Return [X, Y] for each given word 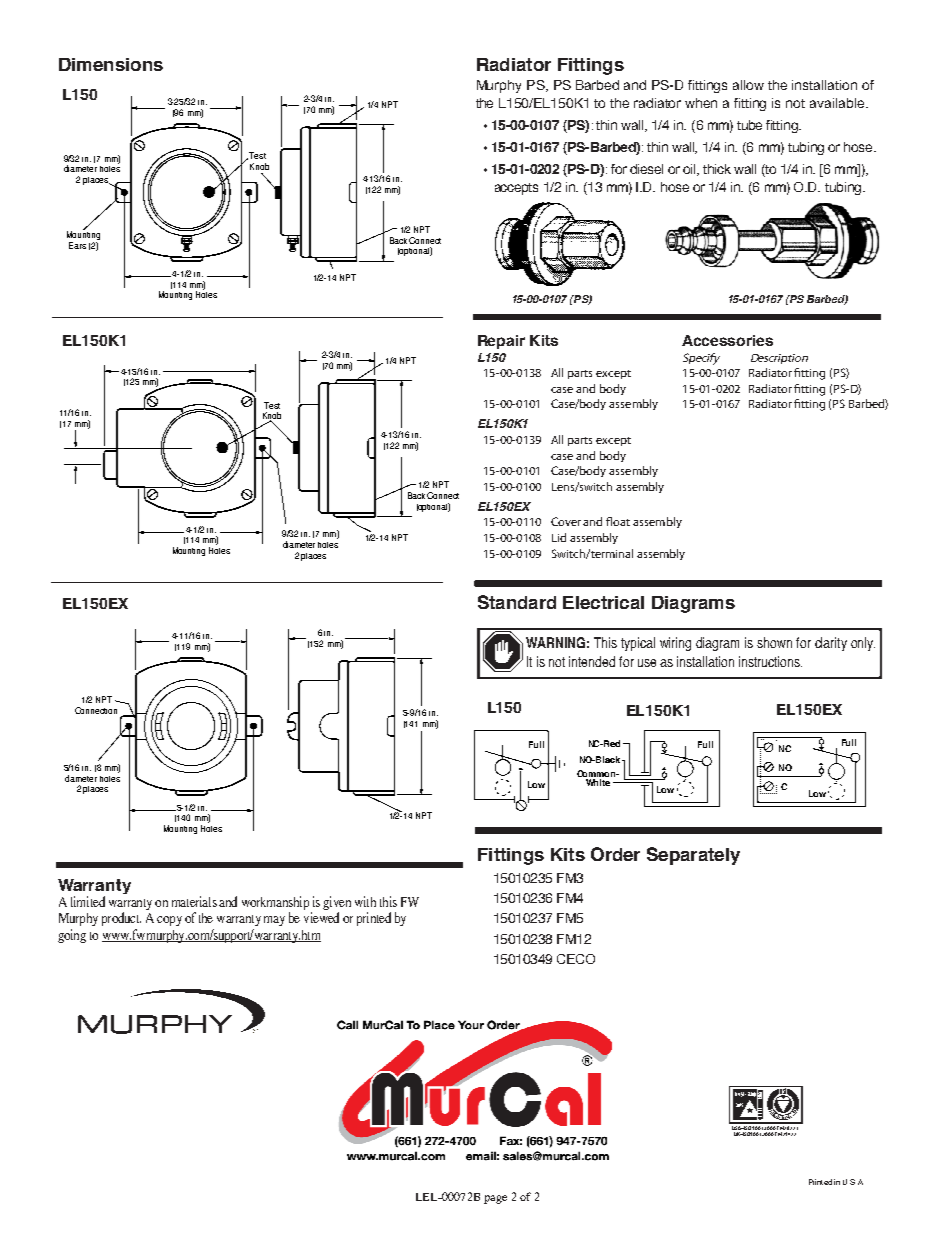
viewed [321, 917]
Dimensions [111, 64]
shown [774, 642]
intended [592, 661]
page [495, 1199]
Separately [693, 856]
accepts [516, 189]
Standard [517, 602]
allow [748, 85]
